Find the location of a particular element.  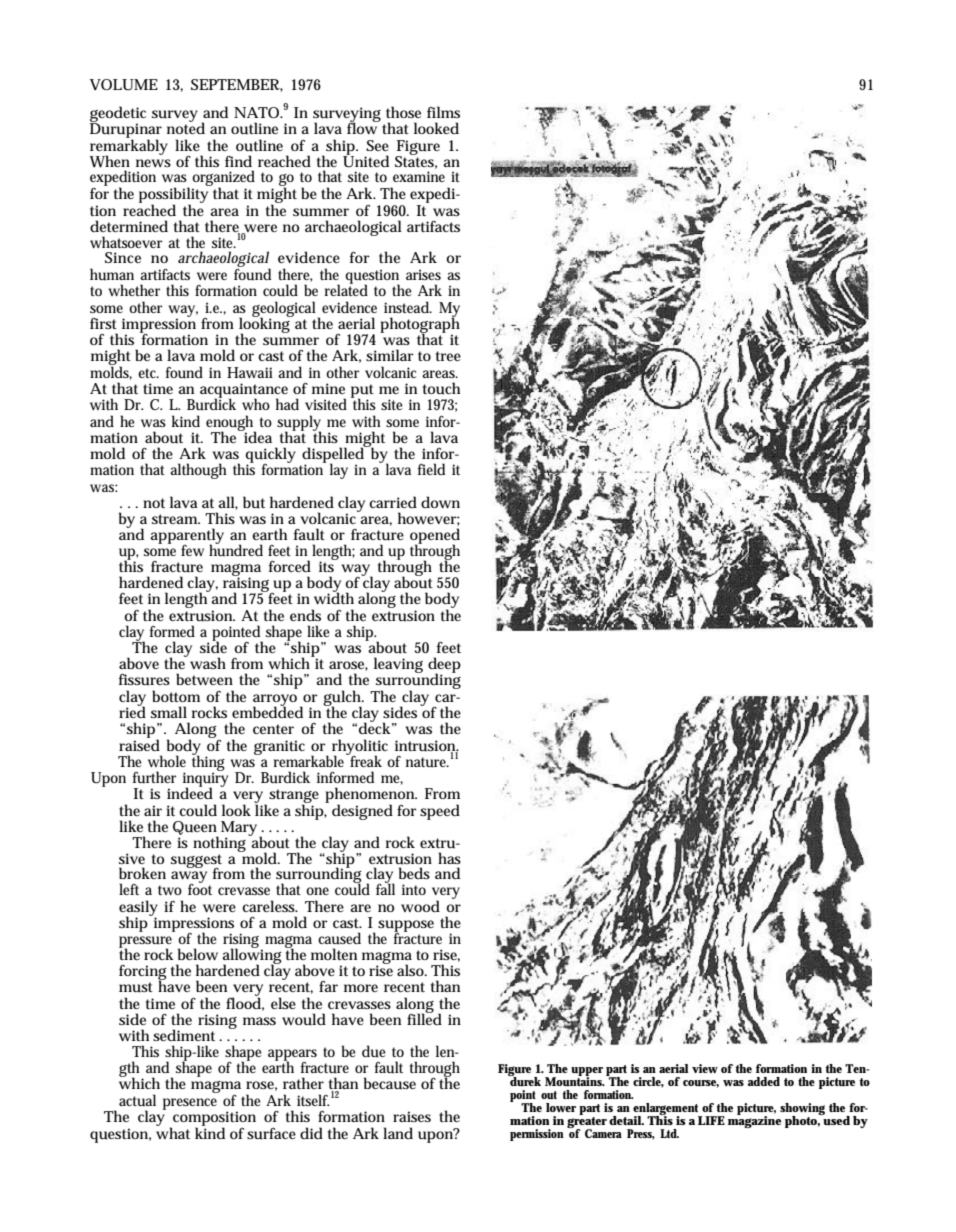

etc is located at coordinates (148, 373).
